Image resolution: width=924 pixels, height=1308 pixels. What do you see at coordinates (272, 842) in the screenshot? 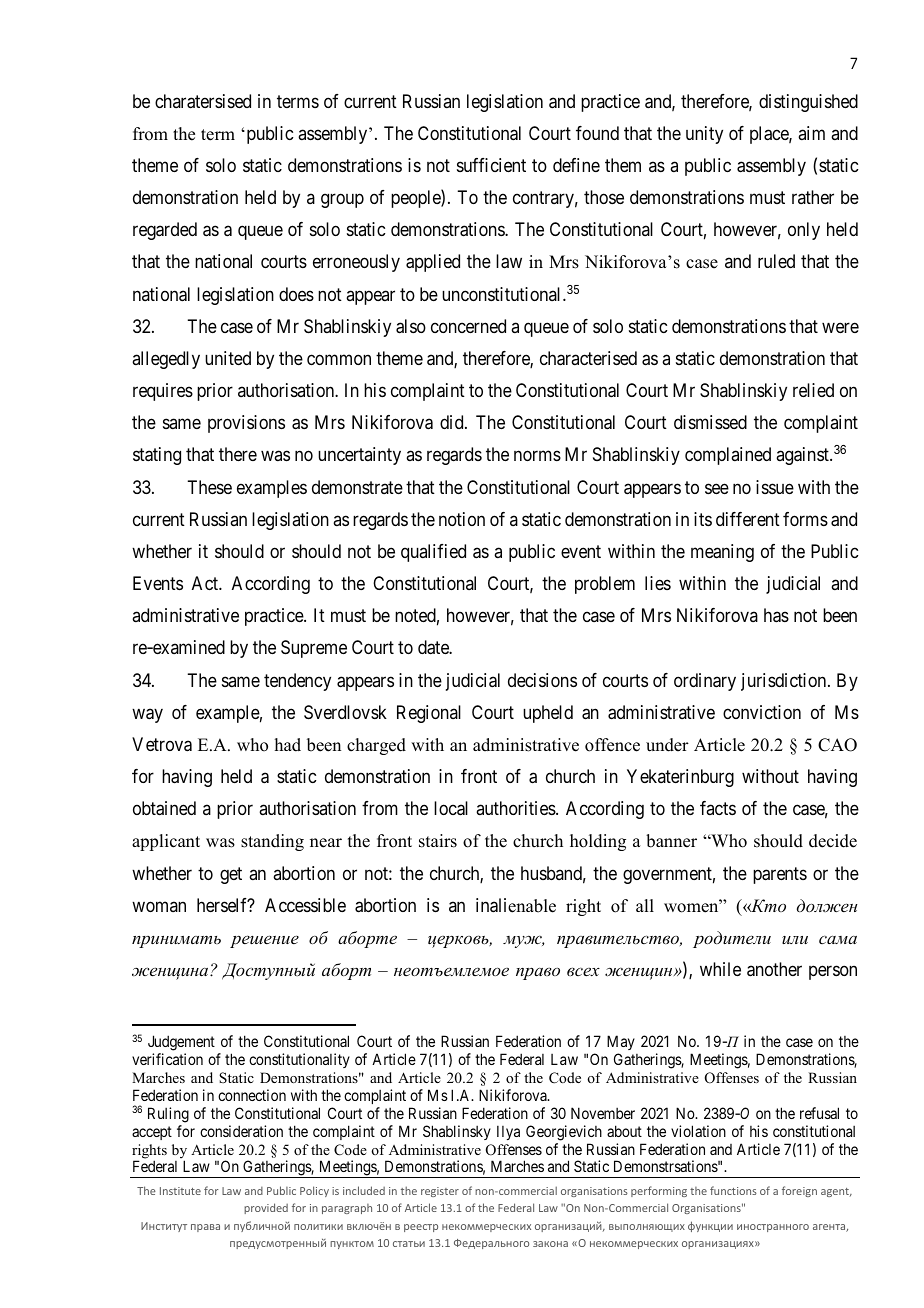
I see `standing` at bounding box center [272, 842].
